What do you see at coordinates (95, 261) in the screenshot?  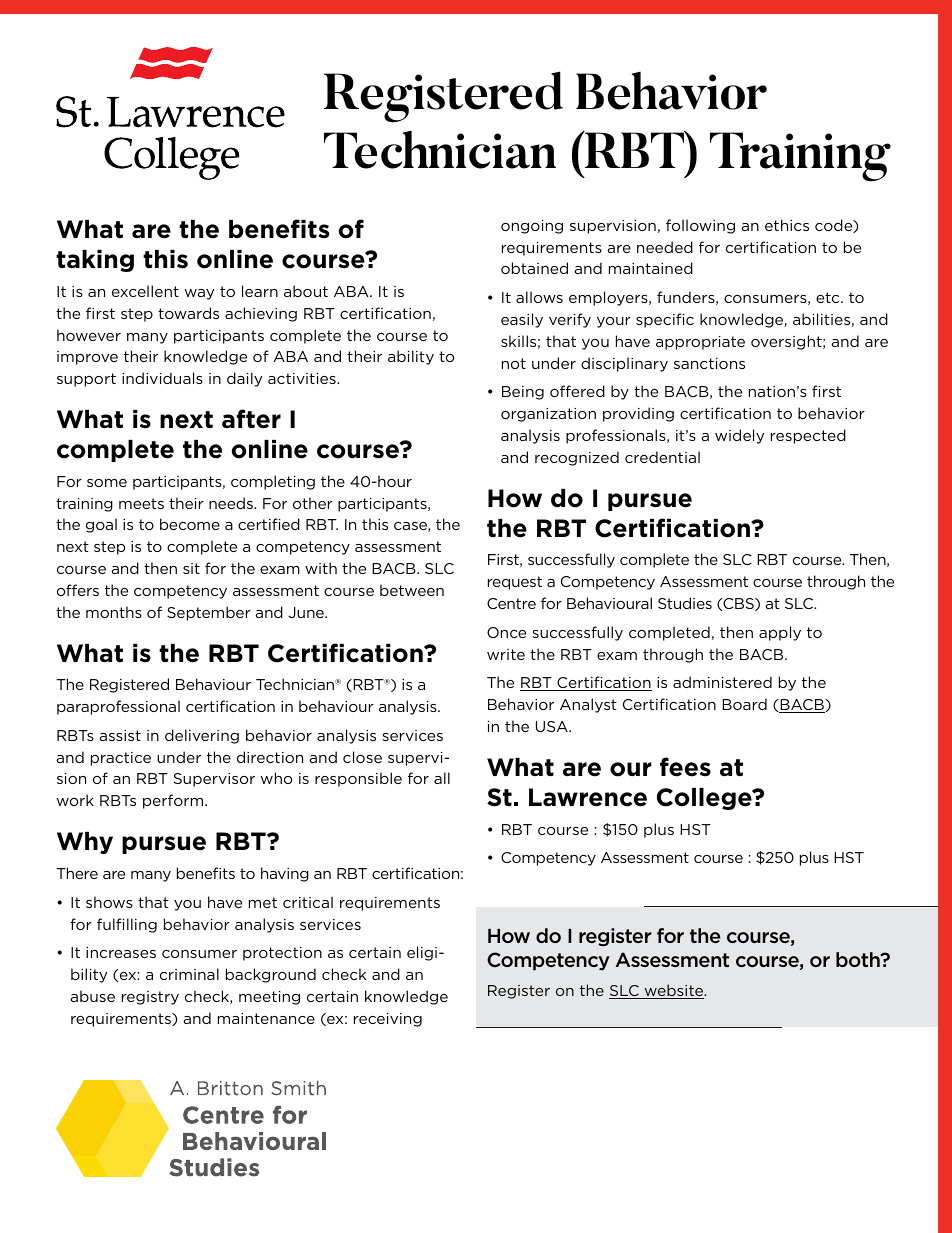 I see `taking` at bounding box center [95, 261].
